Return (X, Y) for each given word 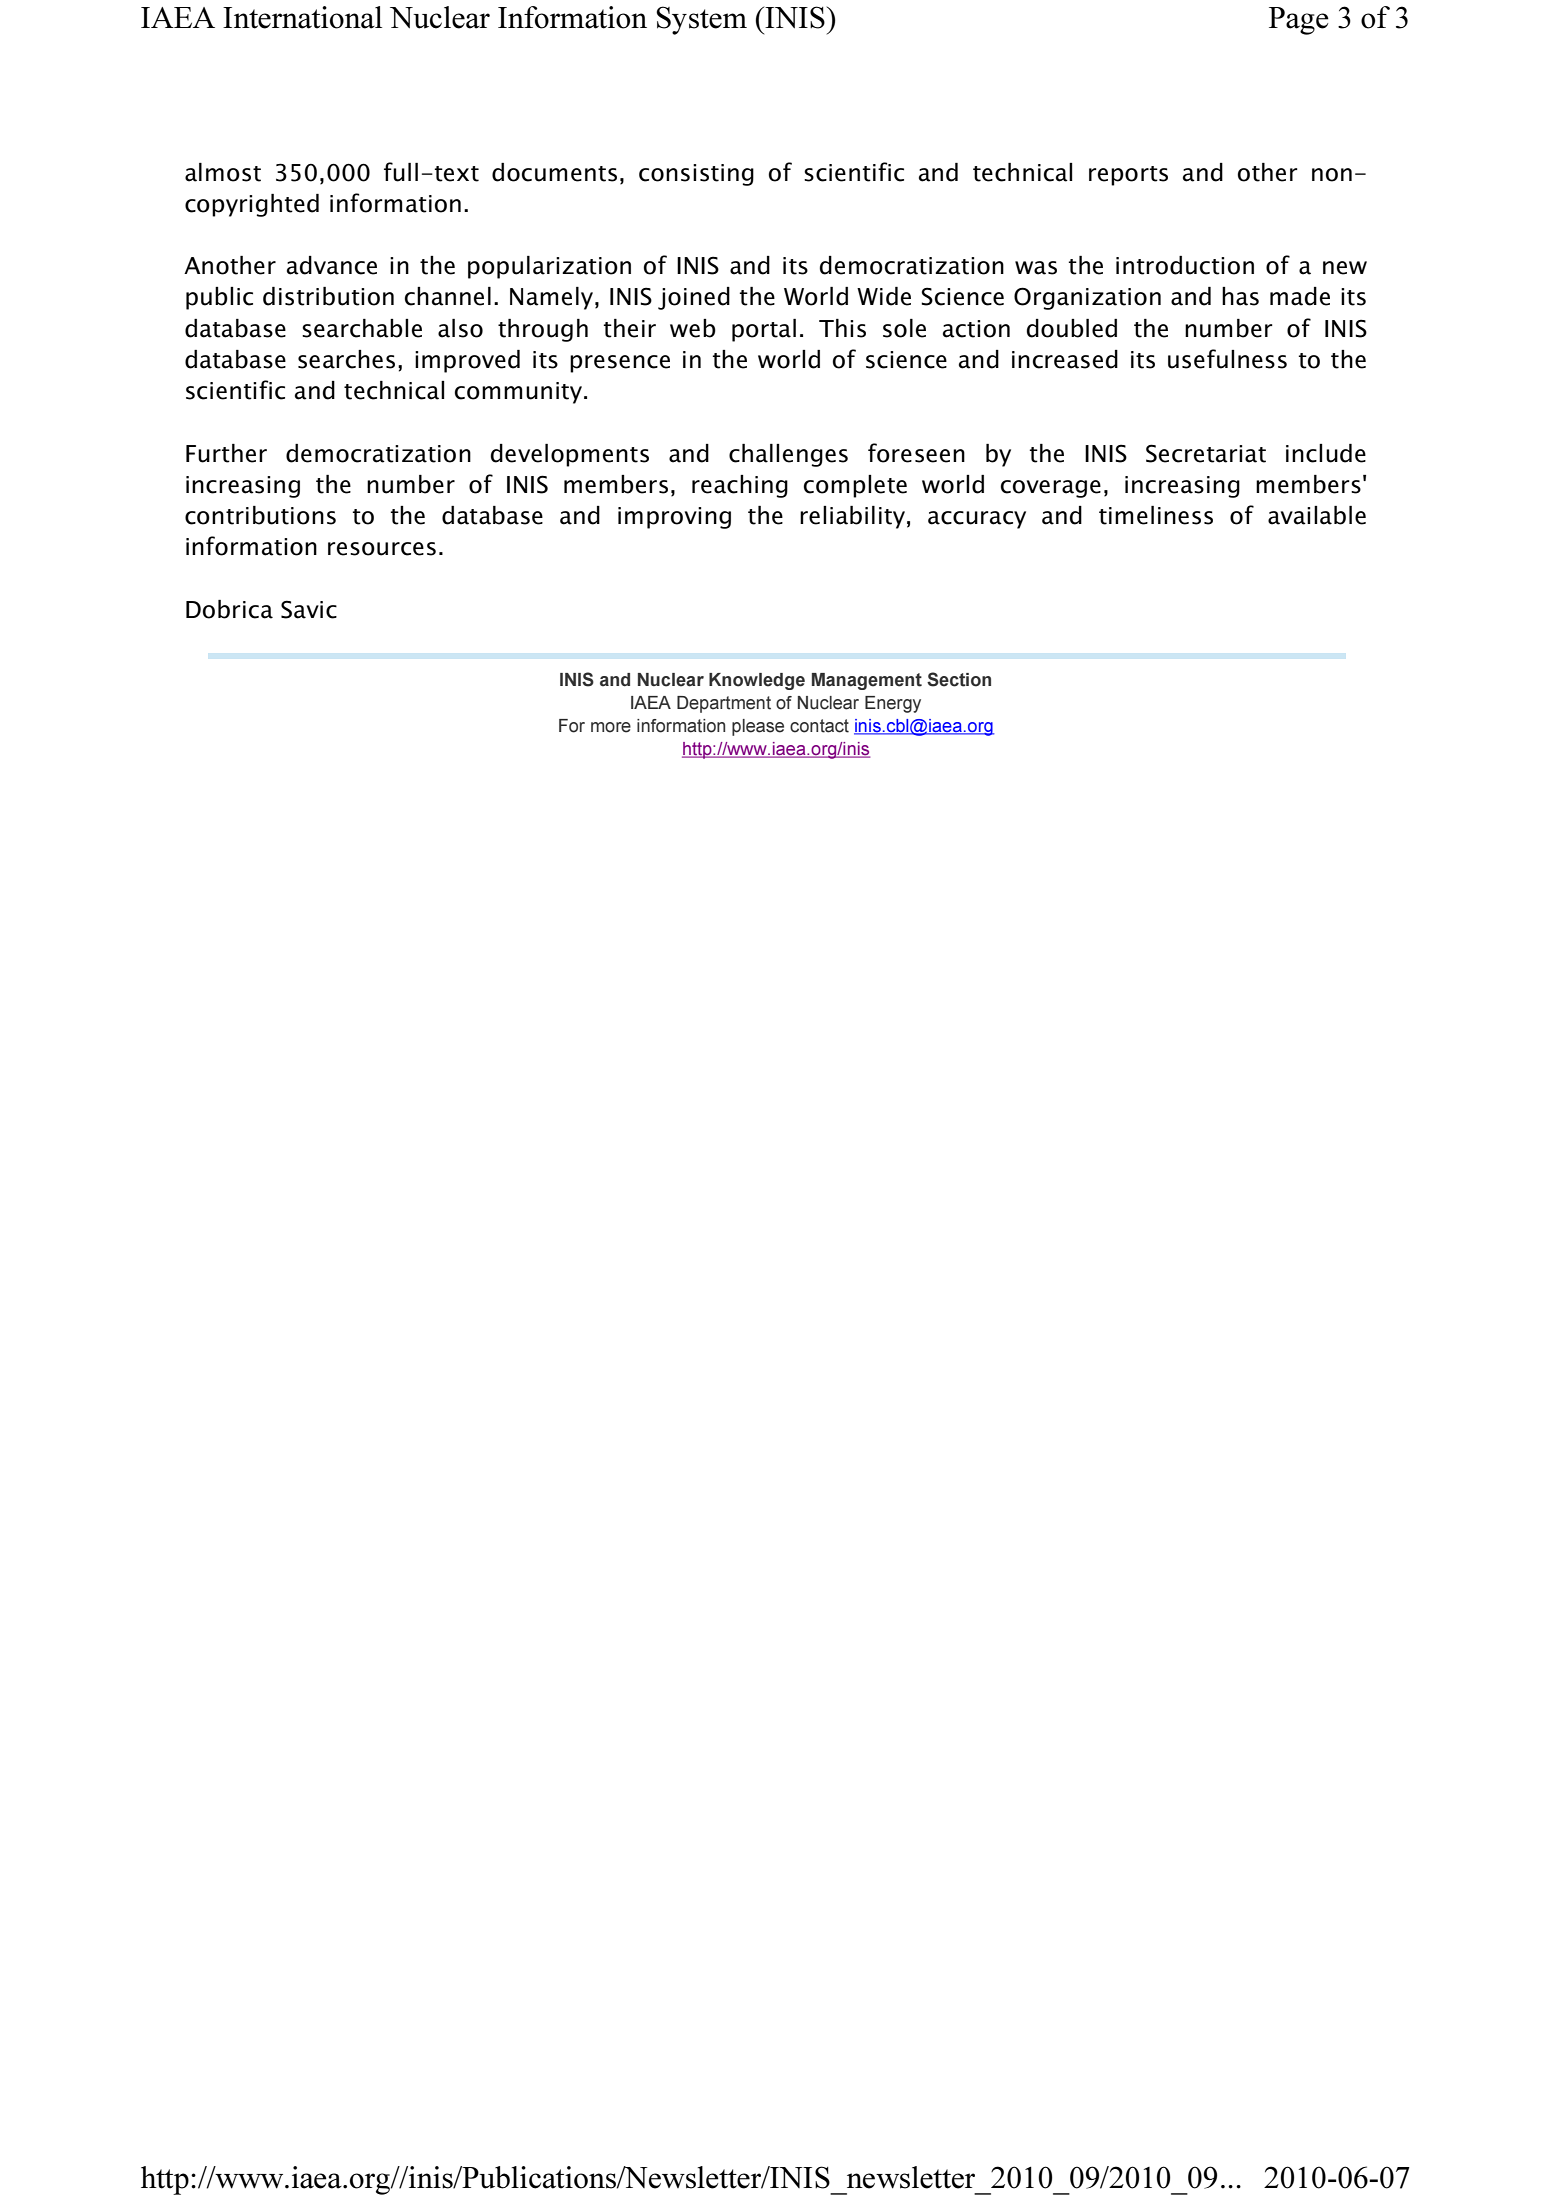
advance (332, 265)
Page (1299, 21)
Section (959, 679)
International (302, 17)
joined (694, 298)
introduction (1185, 265)
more (611, 727)
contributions (260, 515)
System (701, 20)
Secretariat (1206, 453)
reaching (740, 486)
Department (724, 704)
